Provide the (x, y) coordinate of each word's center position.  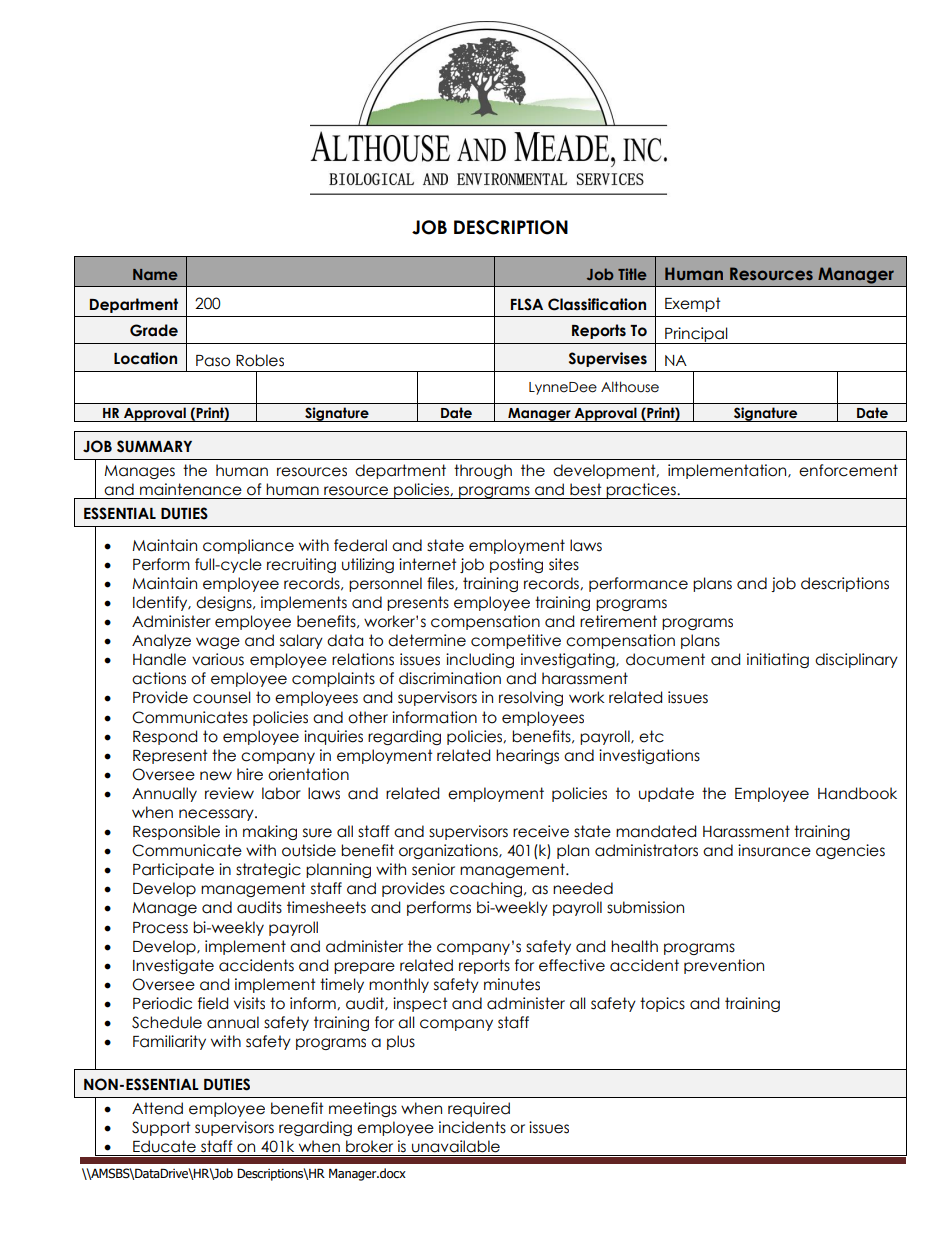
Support (161, 1128)
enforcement (848, 470)
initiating (778, 660)
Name (155, 274)
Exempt (693, 304)
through (483, 471)
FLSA (527, 304)
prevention (724, 966)
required (479, 1109)
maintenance (191, 489)
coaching (487, 889)
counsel (222, 697)
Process (160, 928)
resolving (531, 698)
